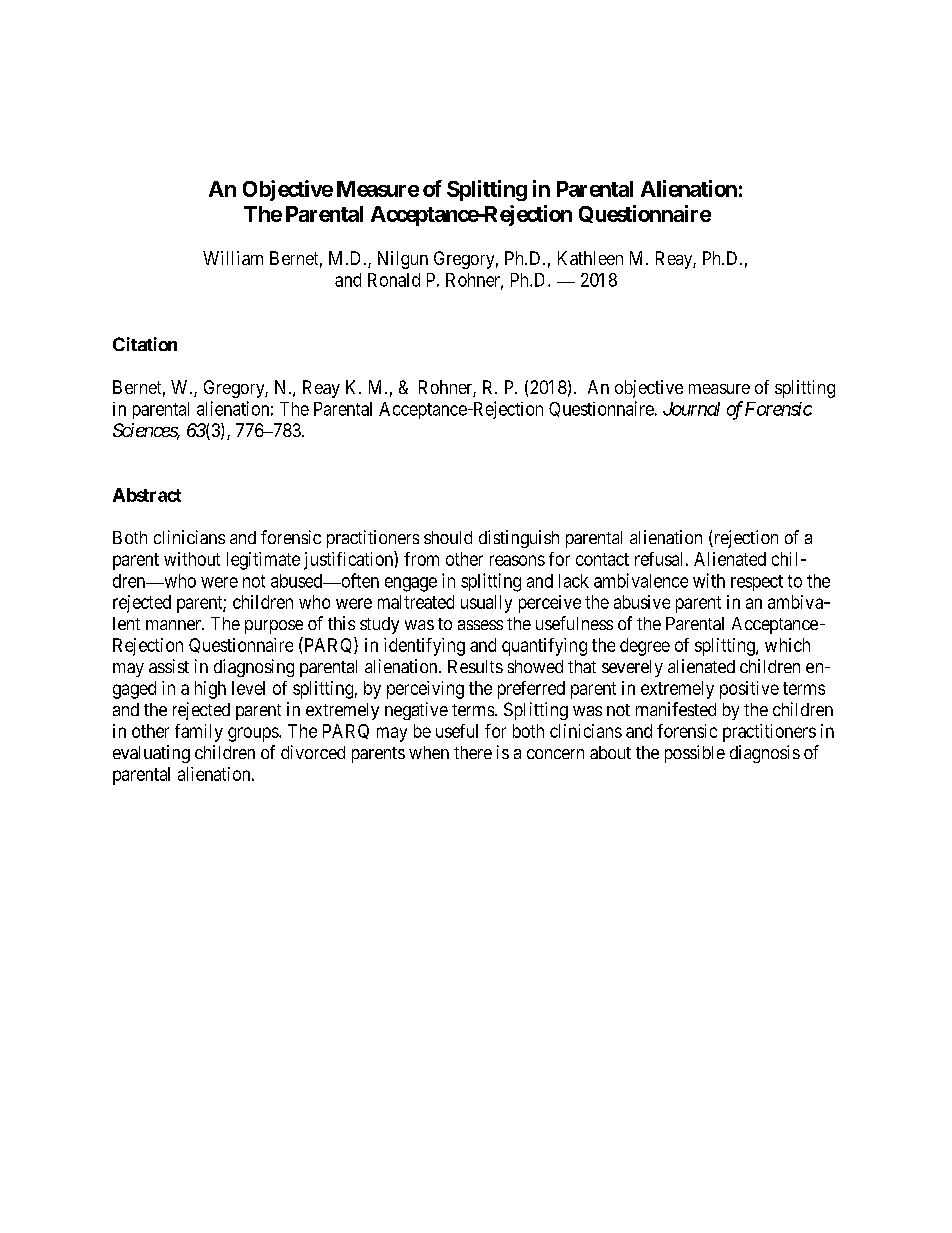 This image has width=952, height=1233. What do you see at coordinates (658, 559) in the image?
I see `refusal` at bounding box center [658, 559].
